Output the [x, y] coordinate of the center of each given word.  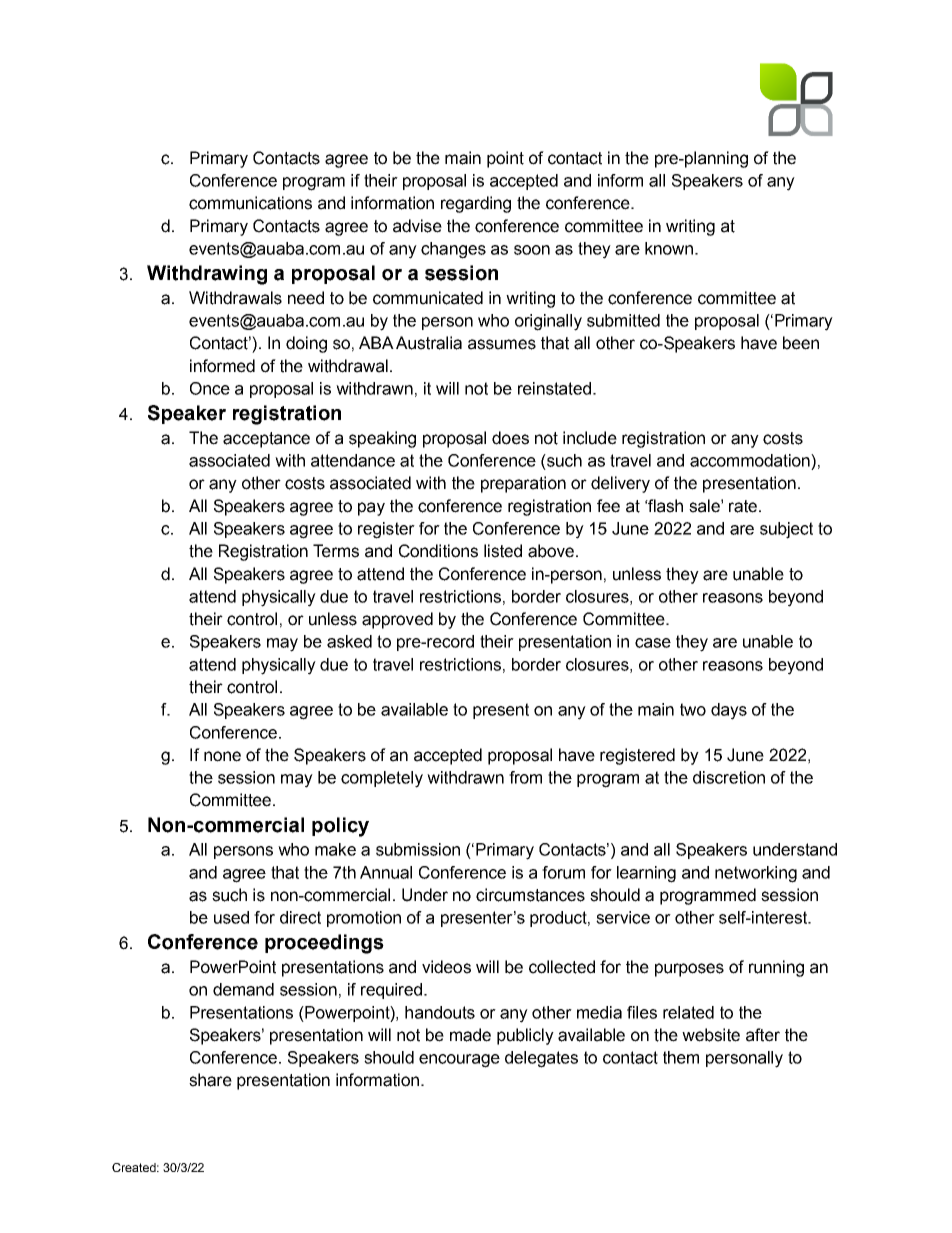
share [210, 1080]
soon [532, 250]
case [653, 643]
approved [397, 620]
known [669, 248]
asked [349, 641]
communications [250, 203]
